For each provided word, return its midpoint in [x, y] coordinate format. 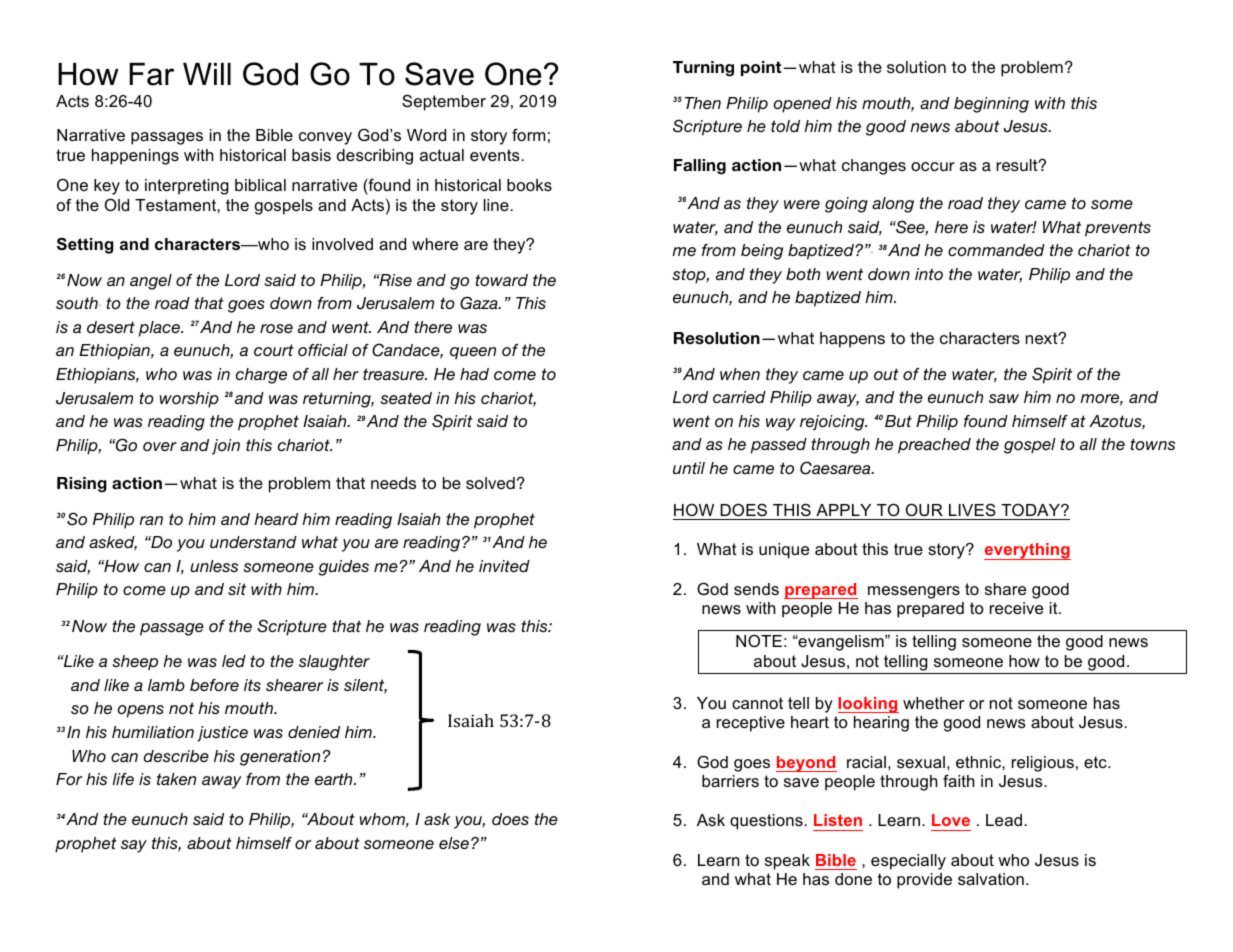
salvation [991, 879]
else [454, 843]
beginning [991, 105]
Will [207, 74]
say [134, 846]
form [528, 134]
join [226, 447]
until [689, 468]
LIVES [972, 509]
